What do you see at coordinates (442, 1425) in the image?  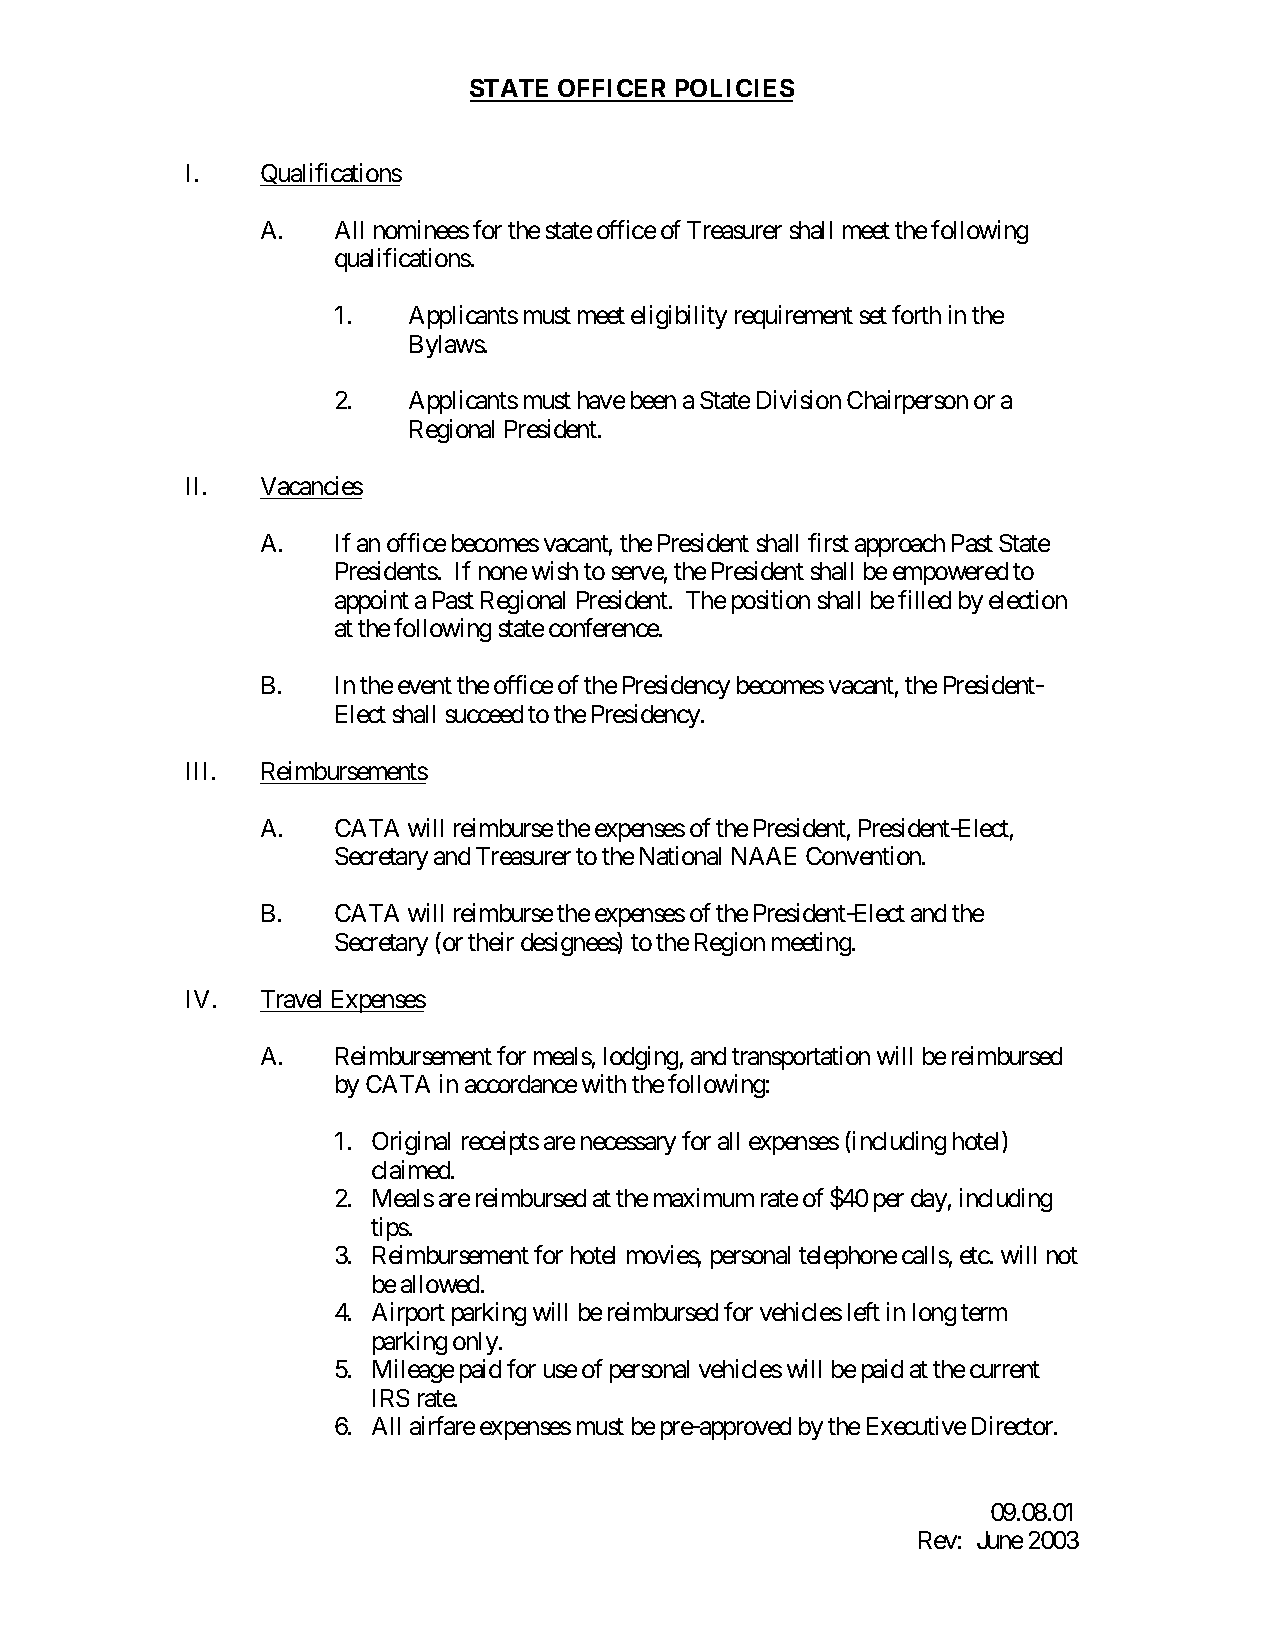 I see `airfare` at bounding box center [442, 1425].
